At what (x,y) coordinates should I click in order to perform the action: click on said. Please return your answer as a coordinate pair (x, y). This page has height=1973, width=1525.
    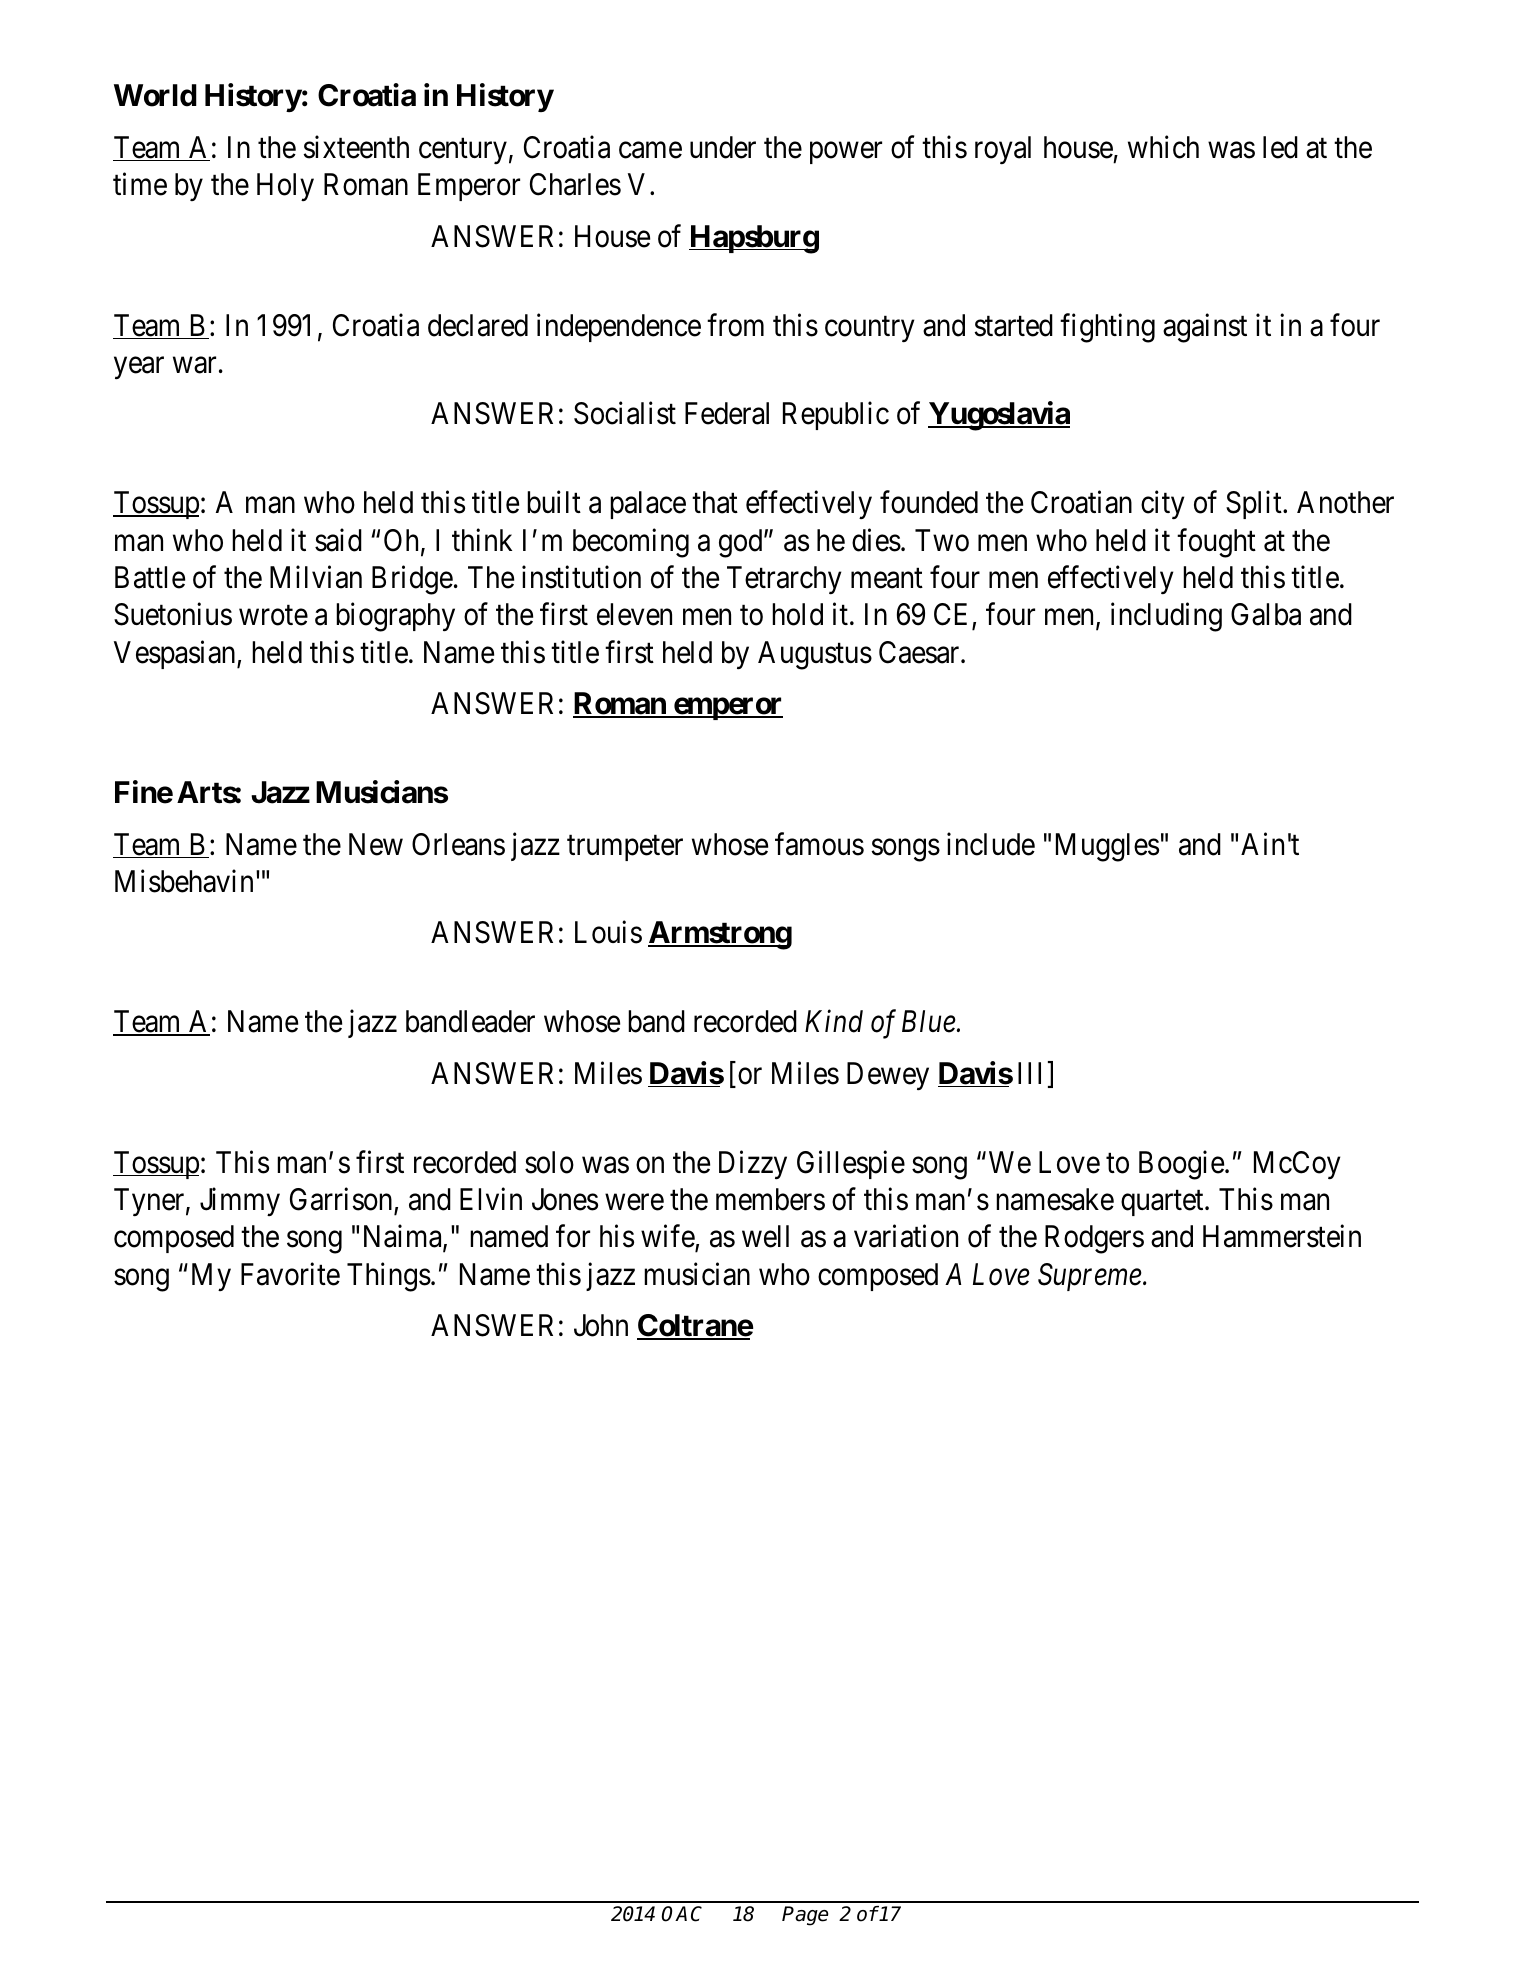
    Looking at the image, I should click on (338, 540).
